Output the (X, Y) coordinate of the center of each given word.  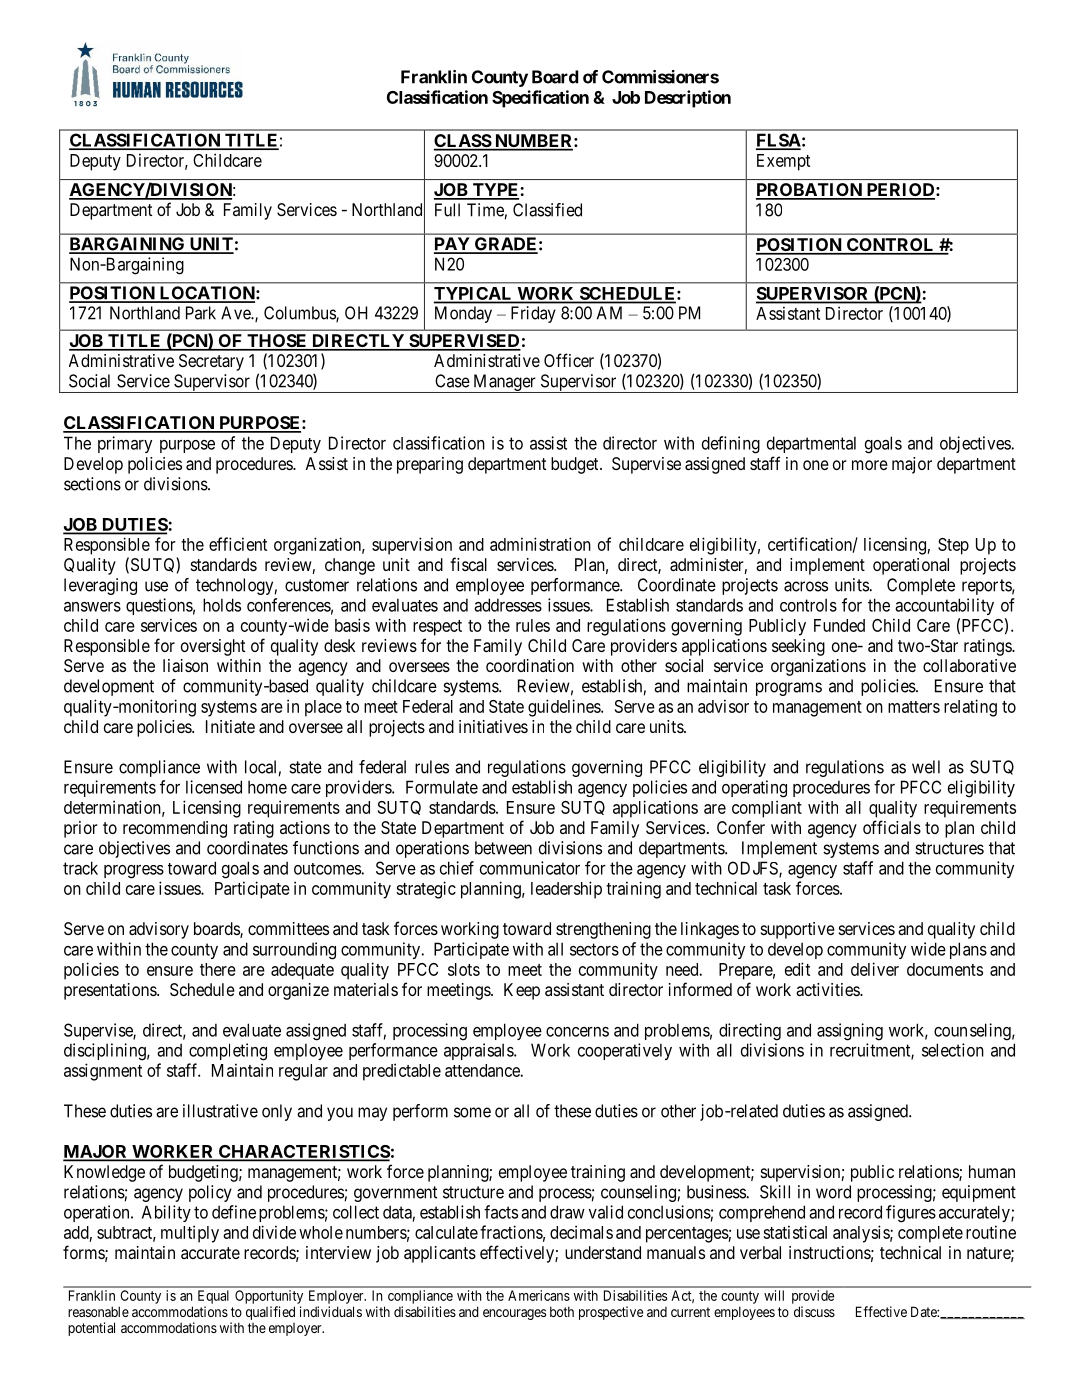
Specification (540, 99)
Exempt (783, 162)
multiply (190, 1234)
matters (914, 707)
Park (201, 313)
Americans (539, 1295)
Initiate (230, 726)
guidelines (565, 708)
